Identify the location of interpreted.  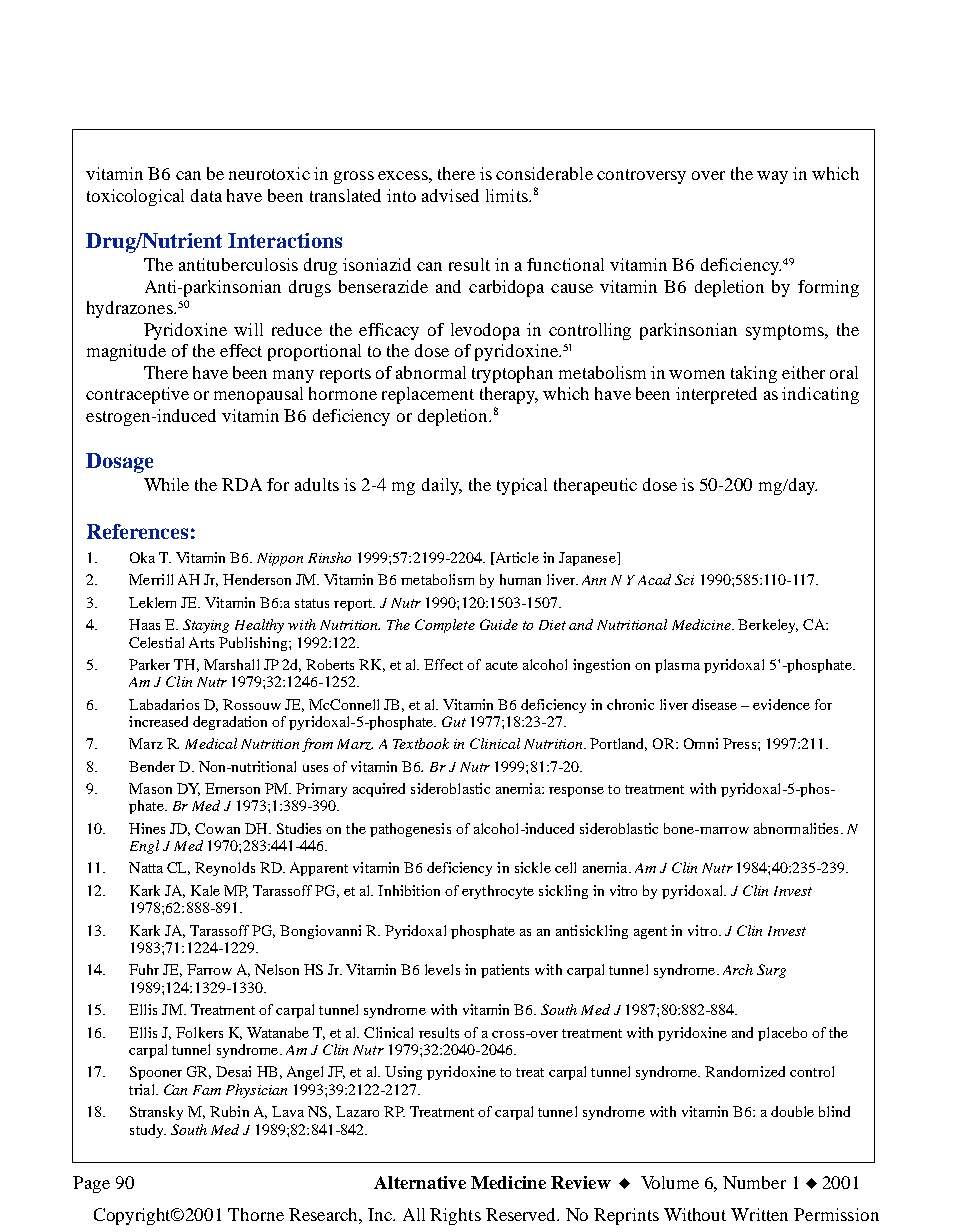
(716, 395).
